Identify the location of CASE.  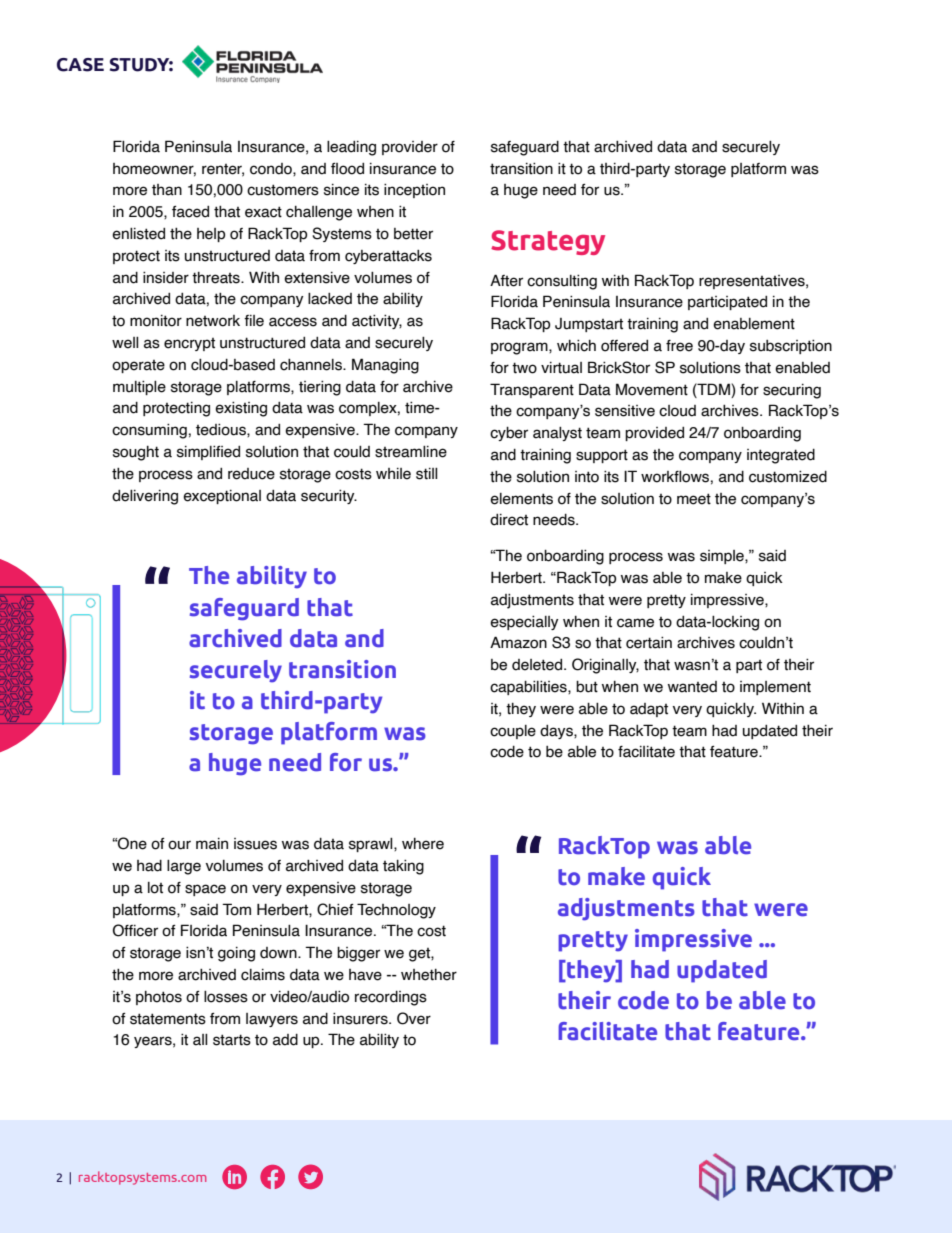
(80, 65).
